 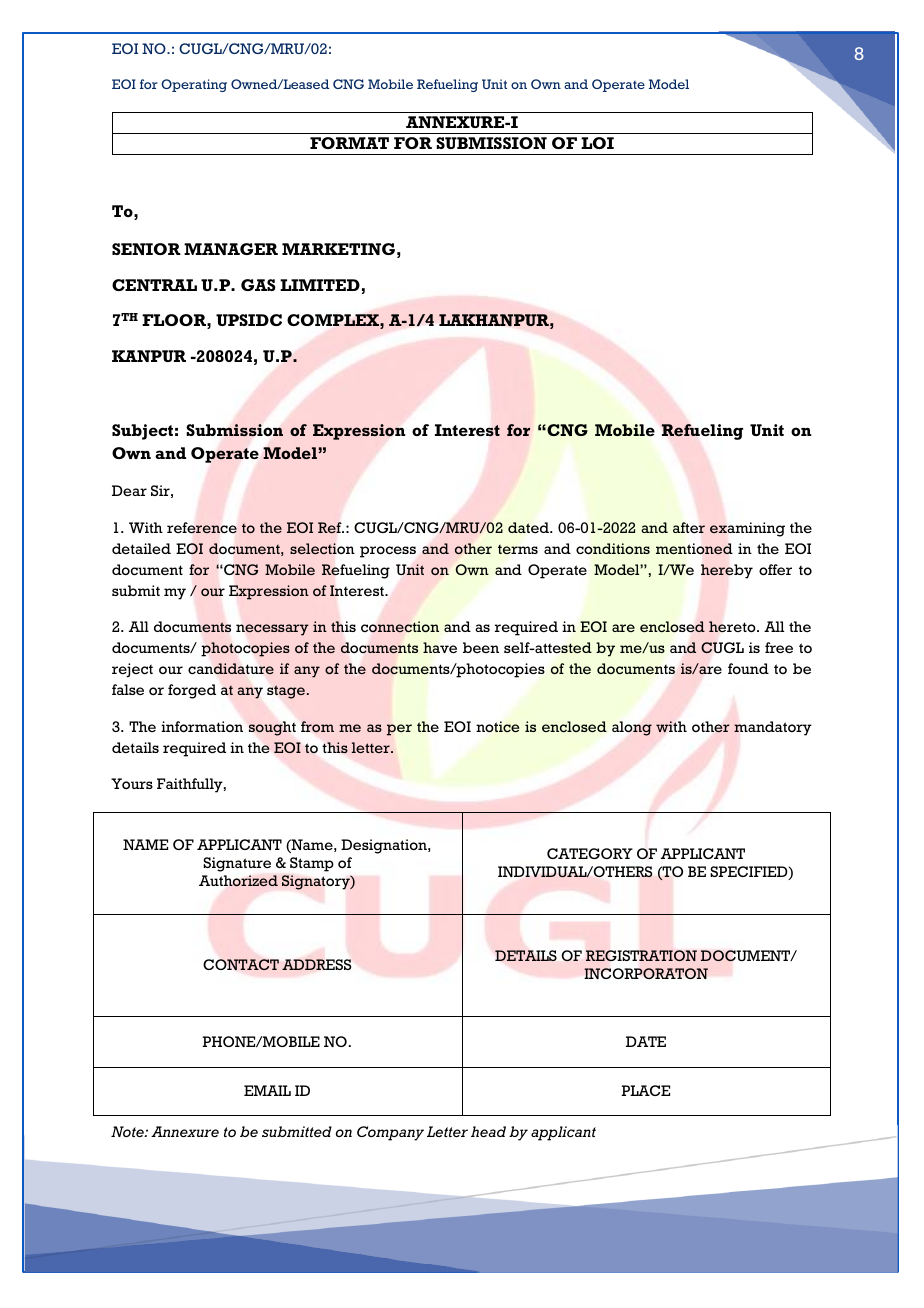 What do you see at coordinates (129, 490) in the screenshot?
I see `Dear` at bounding box center [129, 490].
